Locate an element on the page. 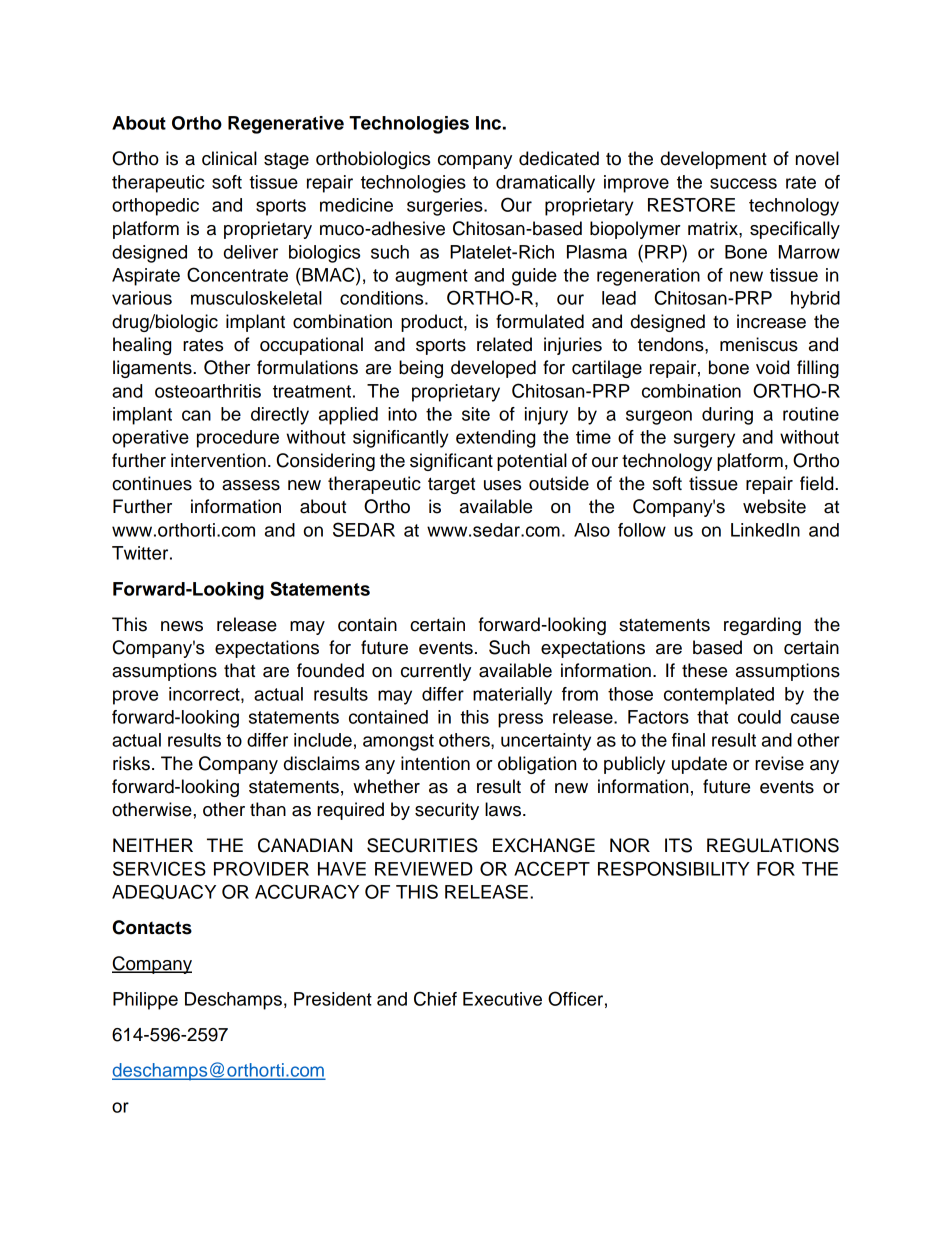  Philippe is located at coordinates (145, 1001).
